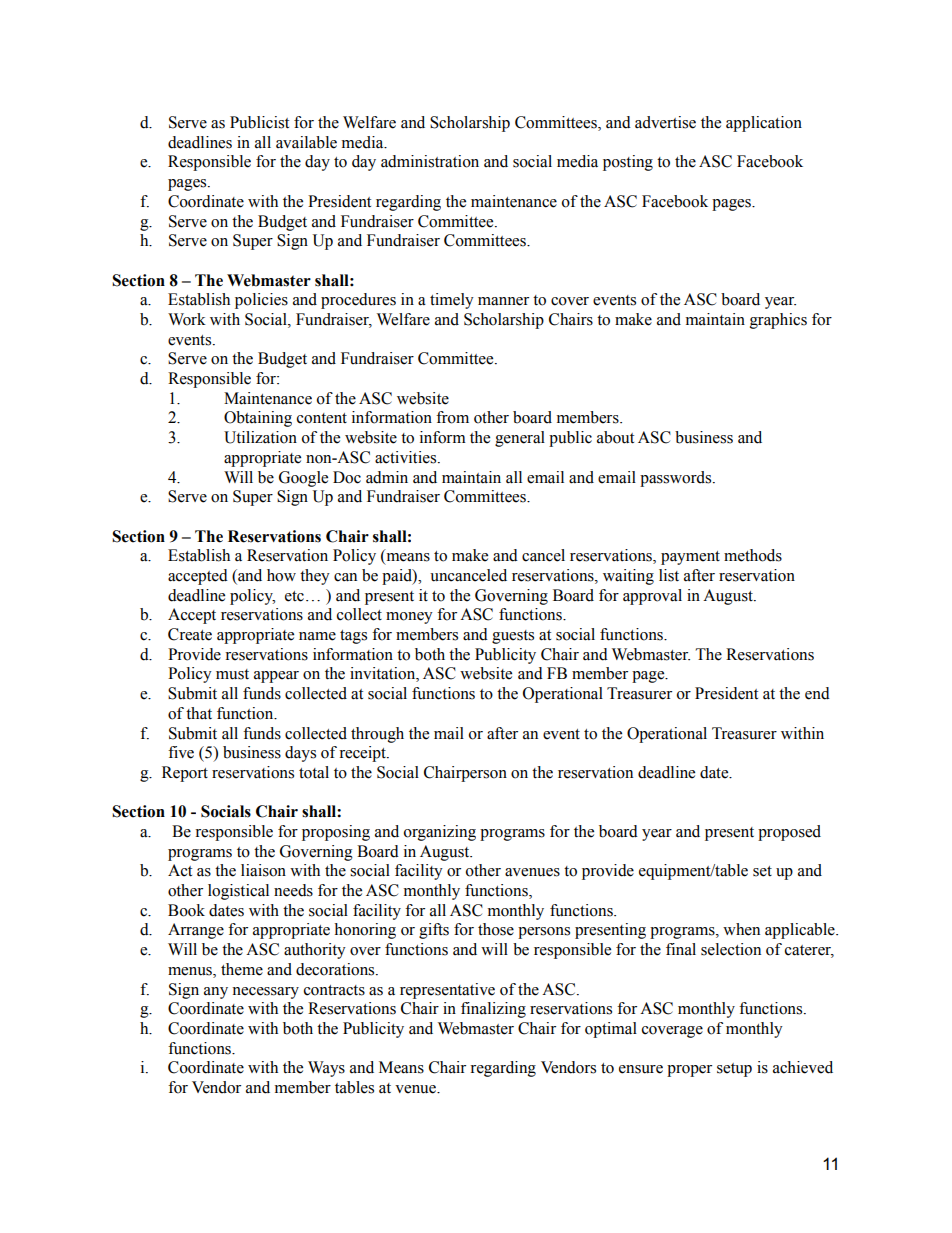  I want to click on posting, so click(628, 163).
